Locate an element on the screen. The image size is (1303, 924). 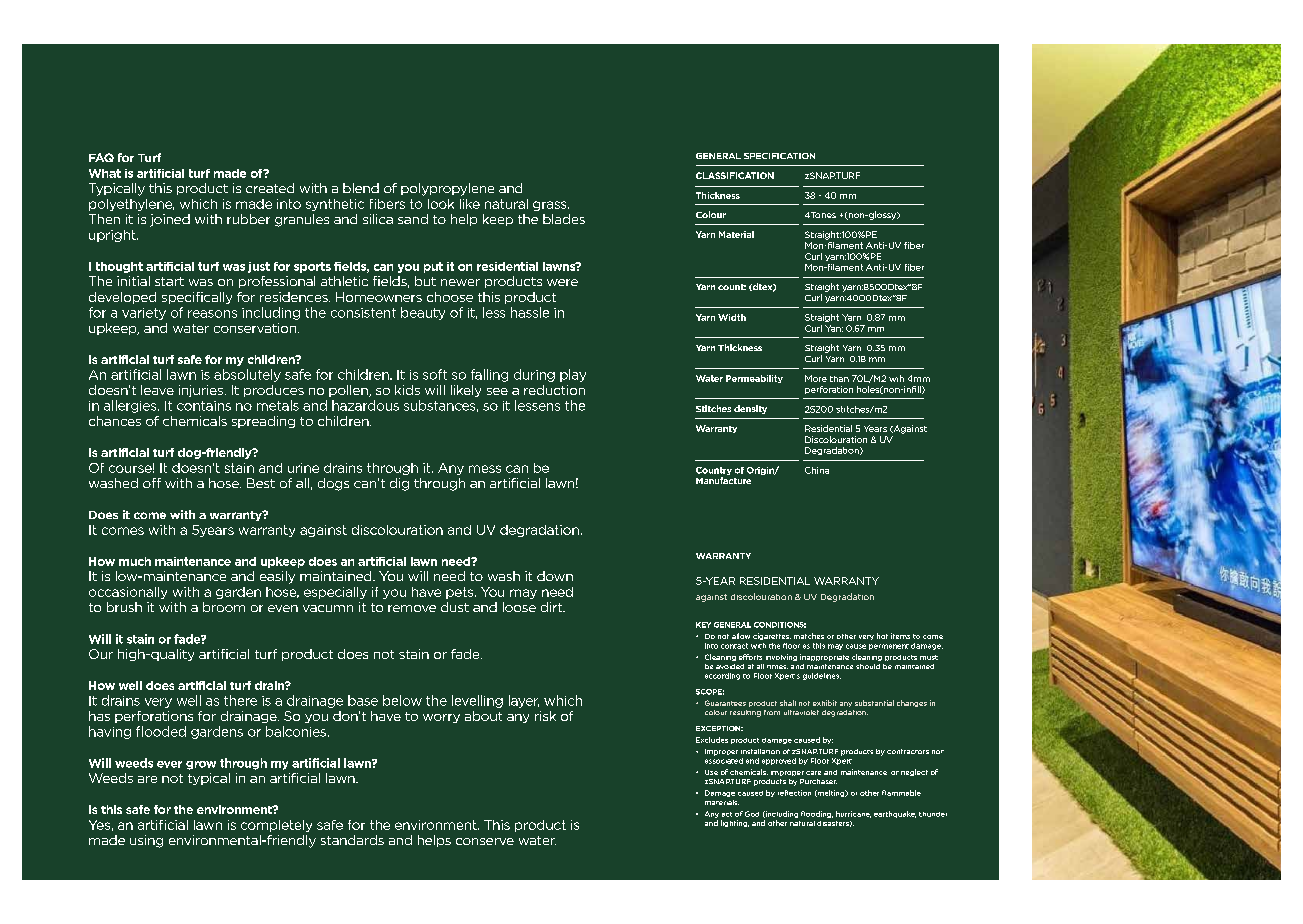
off is located at coordinates (152, 483).
